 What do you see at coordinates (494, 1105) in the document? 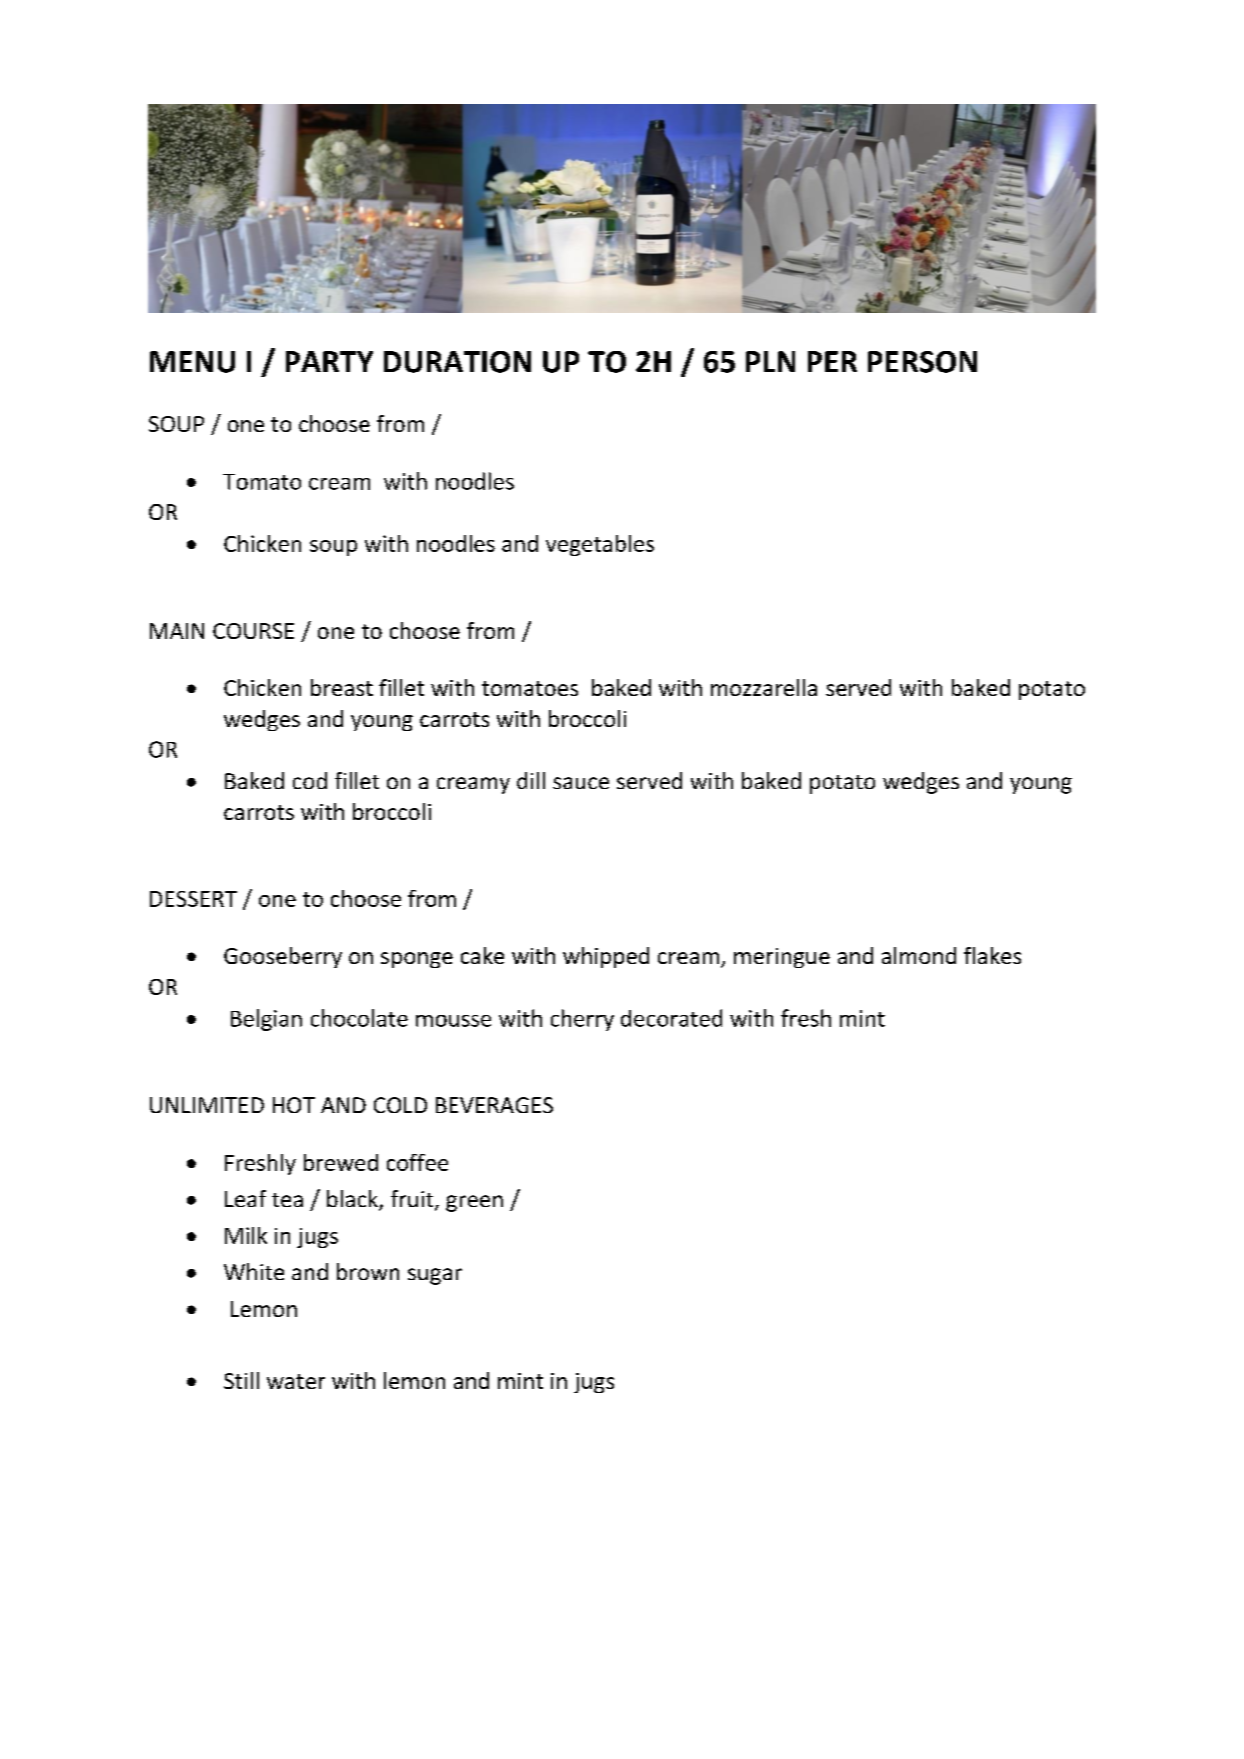
I see `BEVERAGES` at bounding box center [494, 1105].
